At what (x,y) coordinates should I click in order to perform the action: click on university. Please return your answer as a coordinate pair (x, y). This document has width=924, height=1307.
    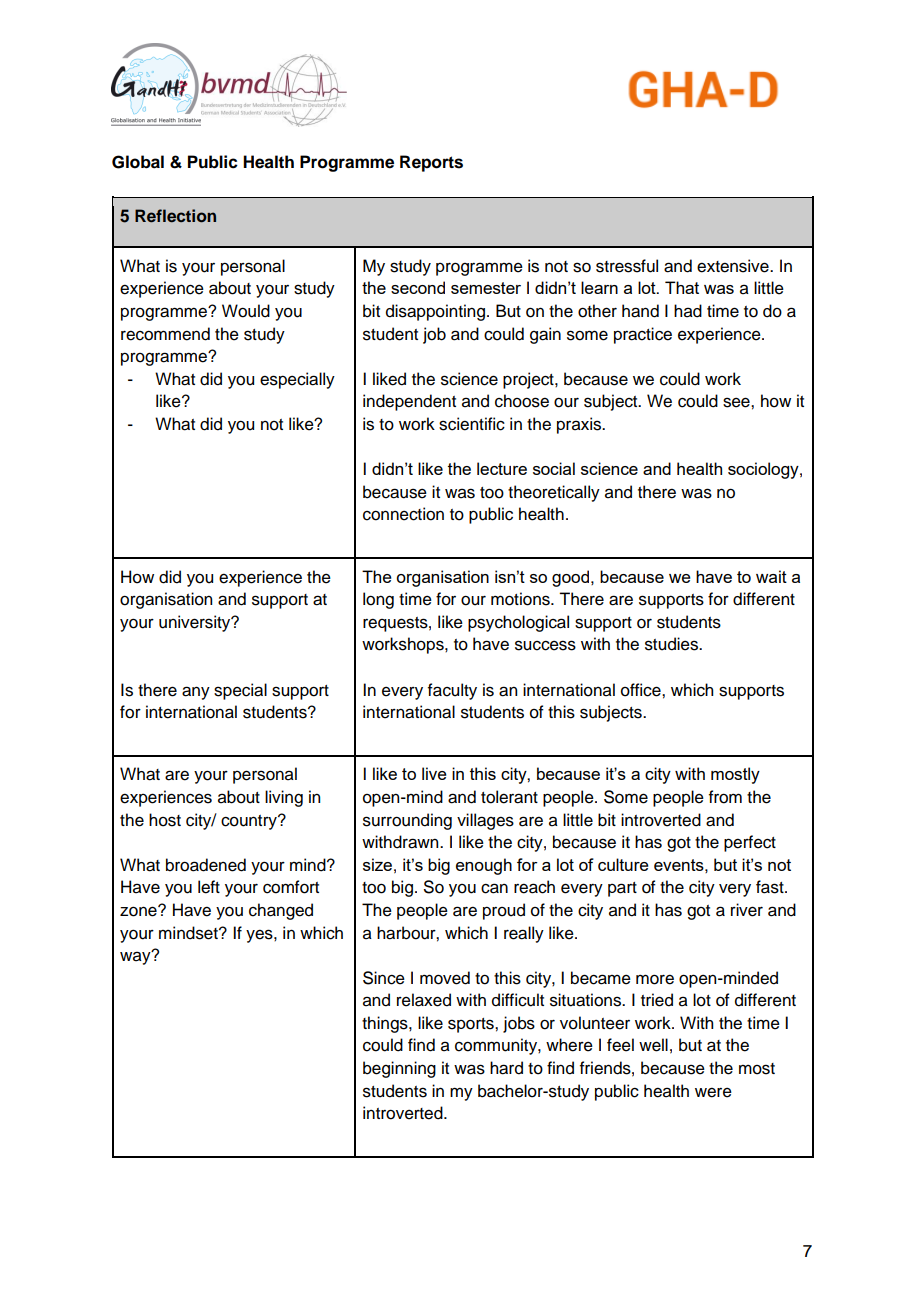
    Looking at the image, I should click on (196, 623).
